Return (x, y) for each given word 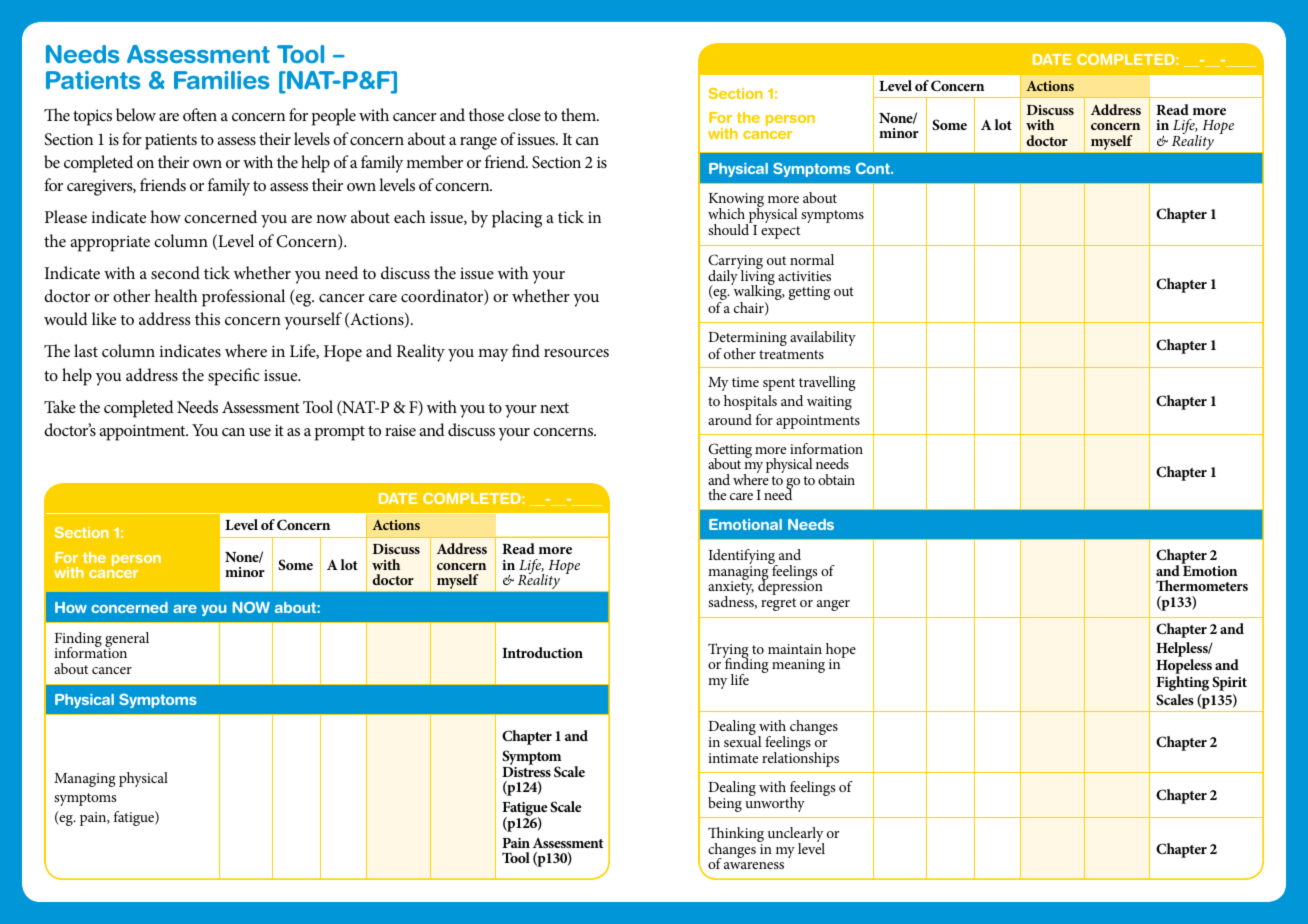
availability (823, 338)
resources (576, 353)
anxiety (731, 589)
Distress (526, 772)
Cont (874, 168)
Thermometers (1202, 585)
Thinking (736, 836)
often (200, 114)
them (579, 114)
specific (234, 377)
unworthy (775, 803)
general (126, 641)
